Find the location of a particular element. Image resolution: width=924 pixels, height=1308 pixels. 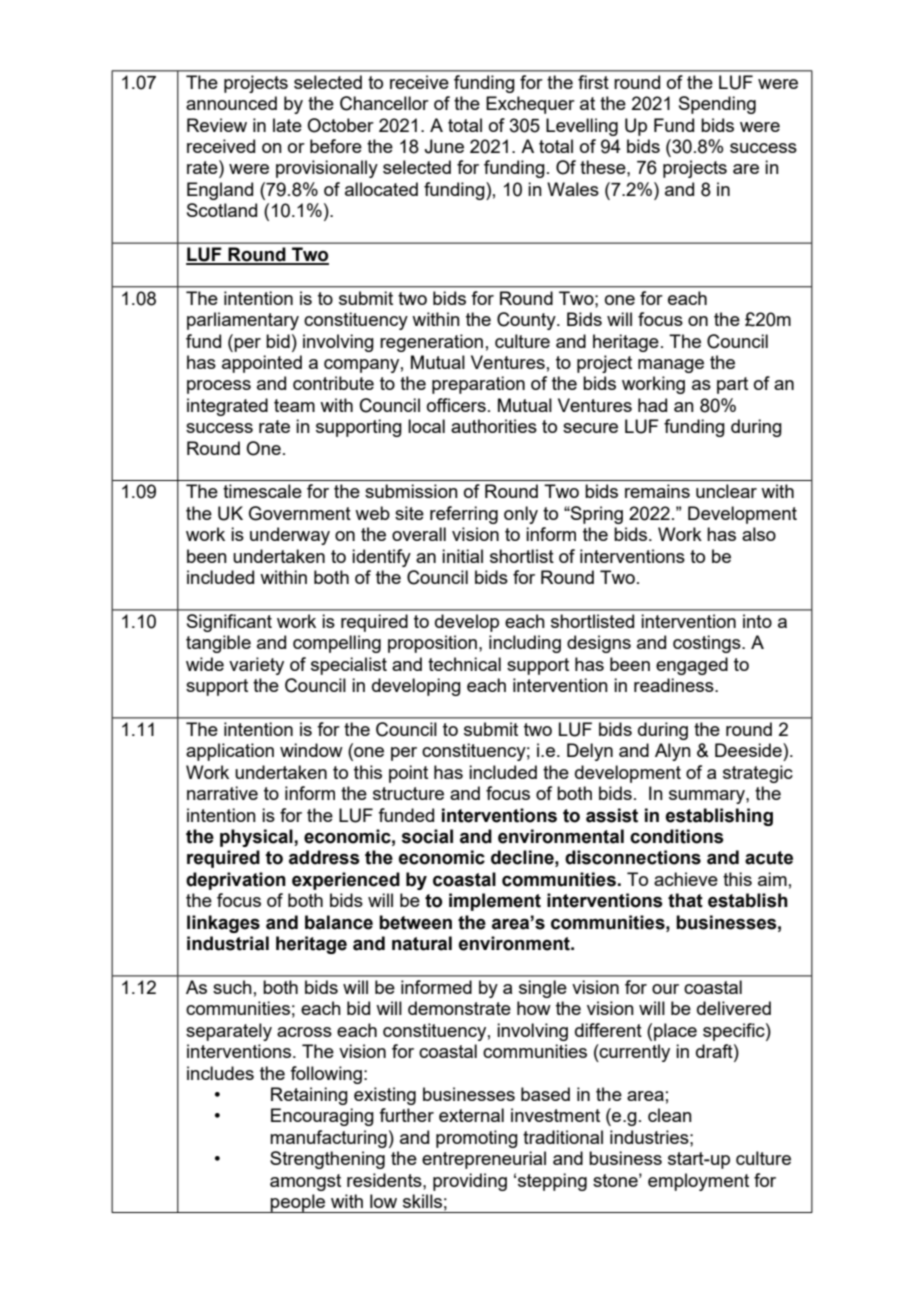

preparation is located at coordinates (478, 385).
